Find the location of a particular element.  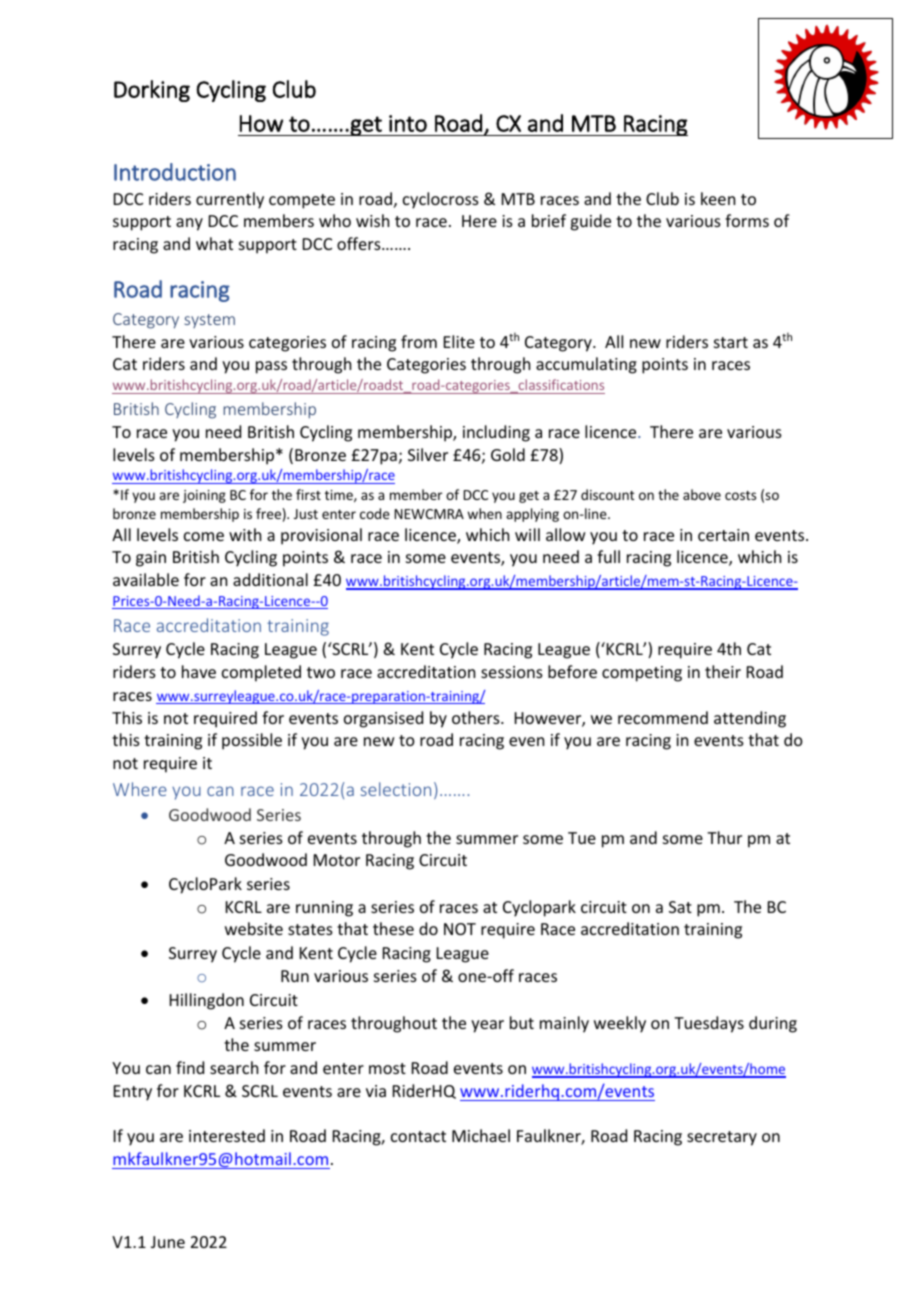

into is located at coordinates (408, 123).
